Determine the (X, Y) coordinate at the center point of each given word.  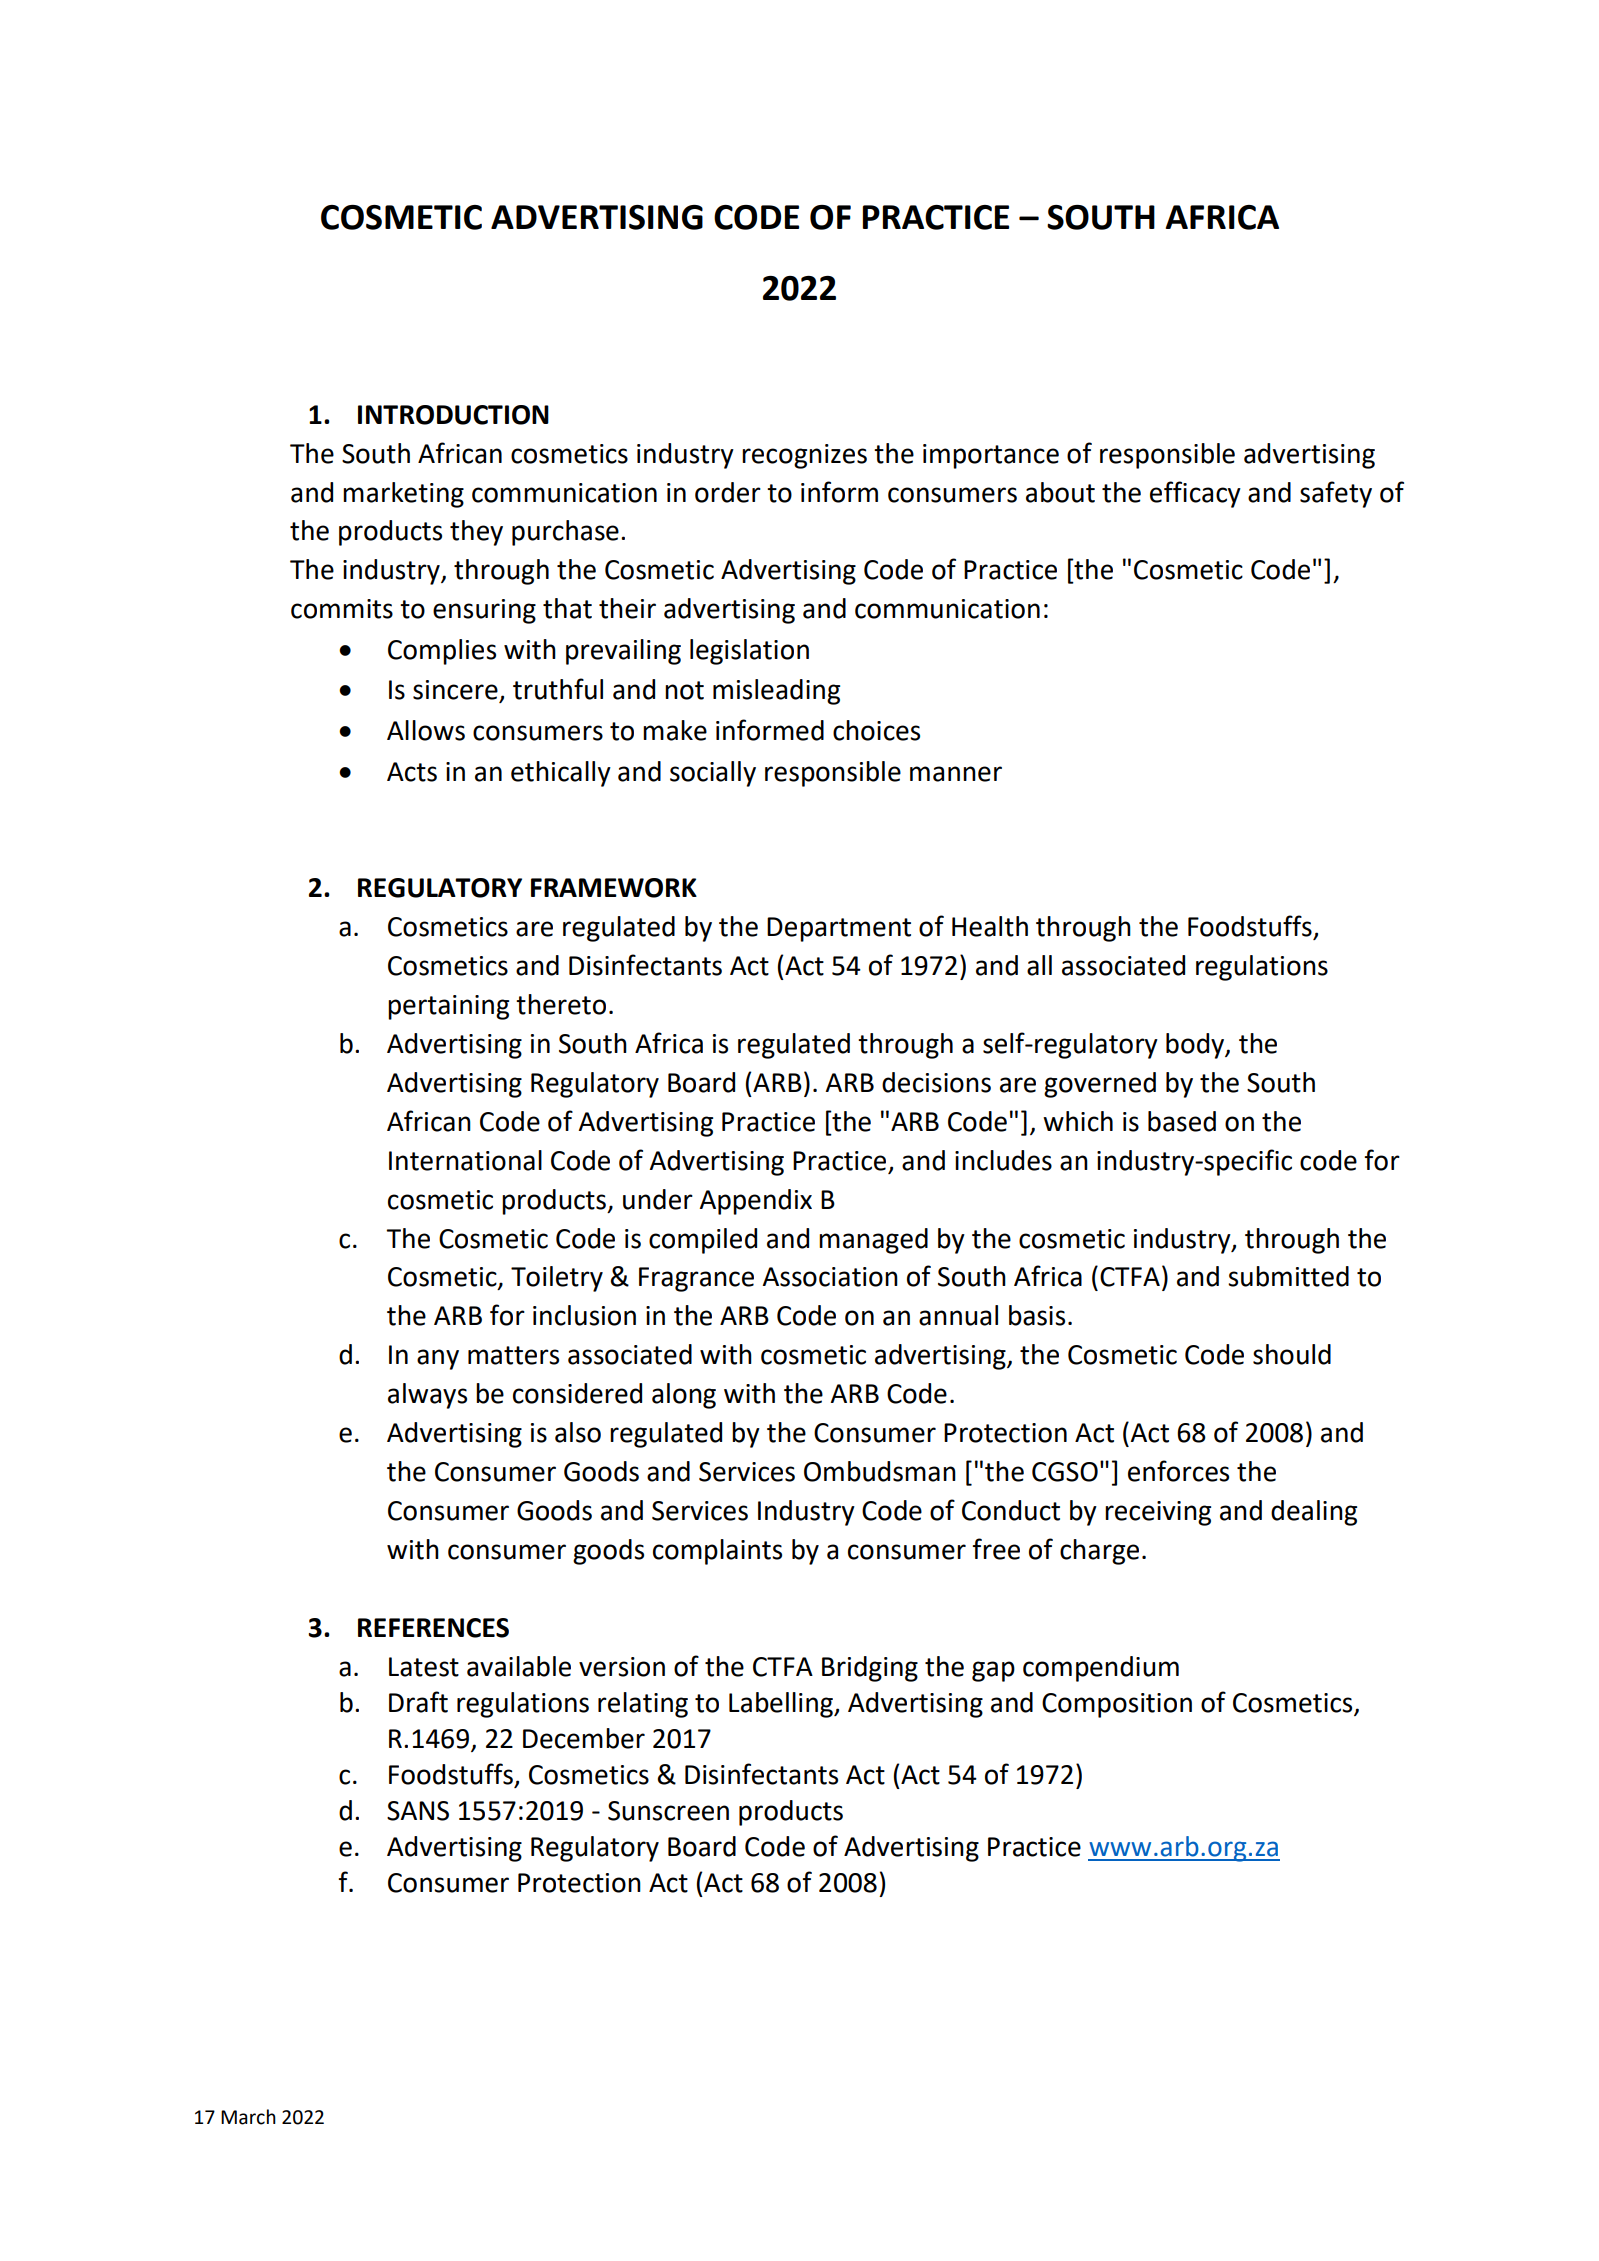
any (438, 1359)
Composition (1117, 1705)
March (248, 2117)
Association (830, 1277)
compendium (1101, 1669)
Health (990, 926)
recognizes (804, 456)
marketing (403, 495)
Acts (412, 772)
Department (839, 929)
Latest (424, 1667)
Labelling (782, 1705)
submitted (1288, 1276)
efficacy (1195, 494)
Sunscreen (668, 1811)
